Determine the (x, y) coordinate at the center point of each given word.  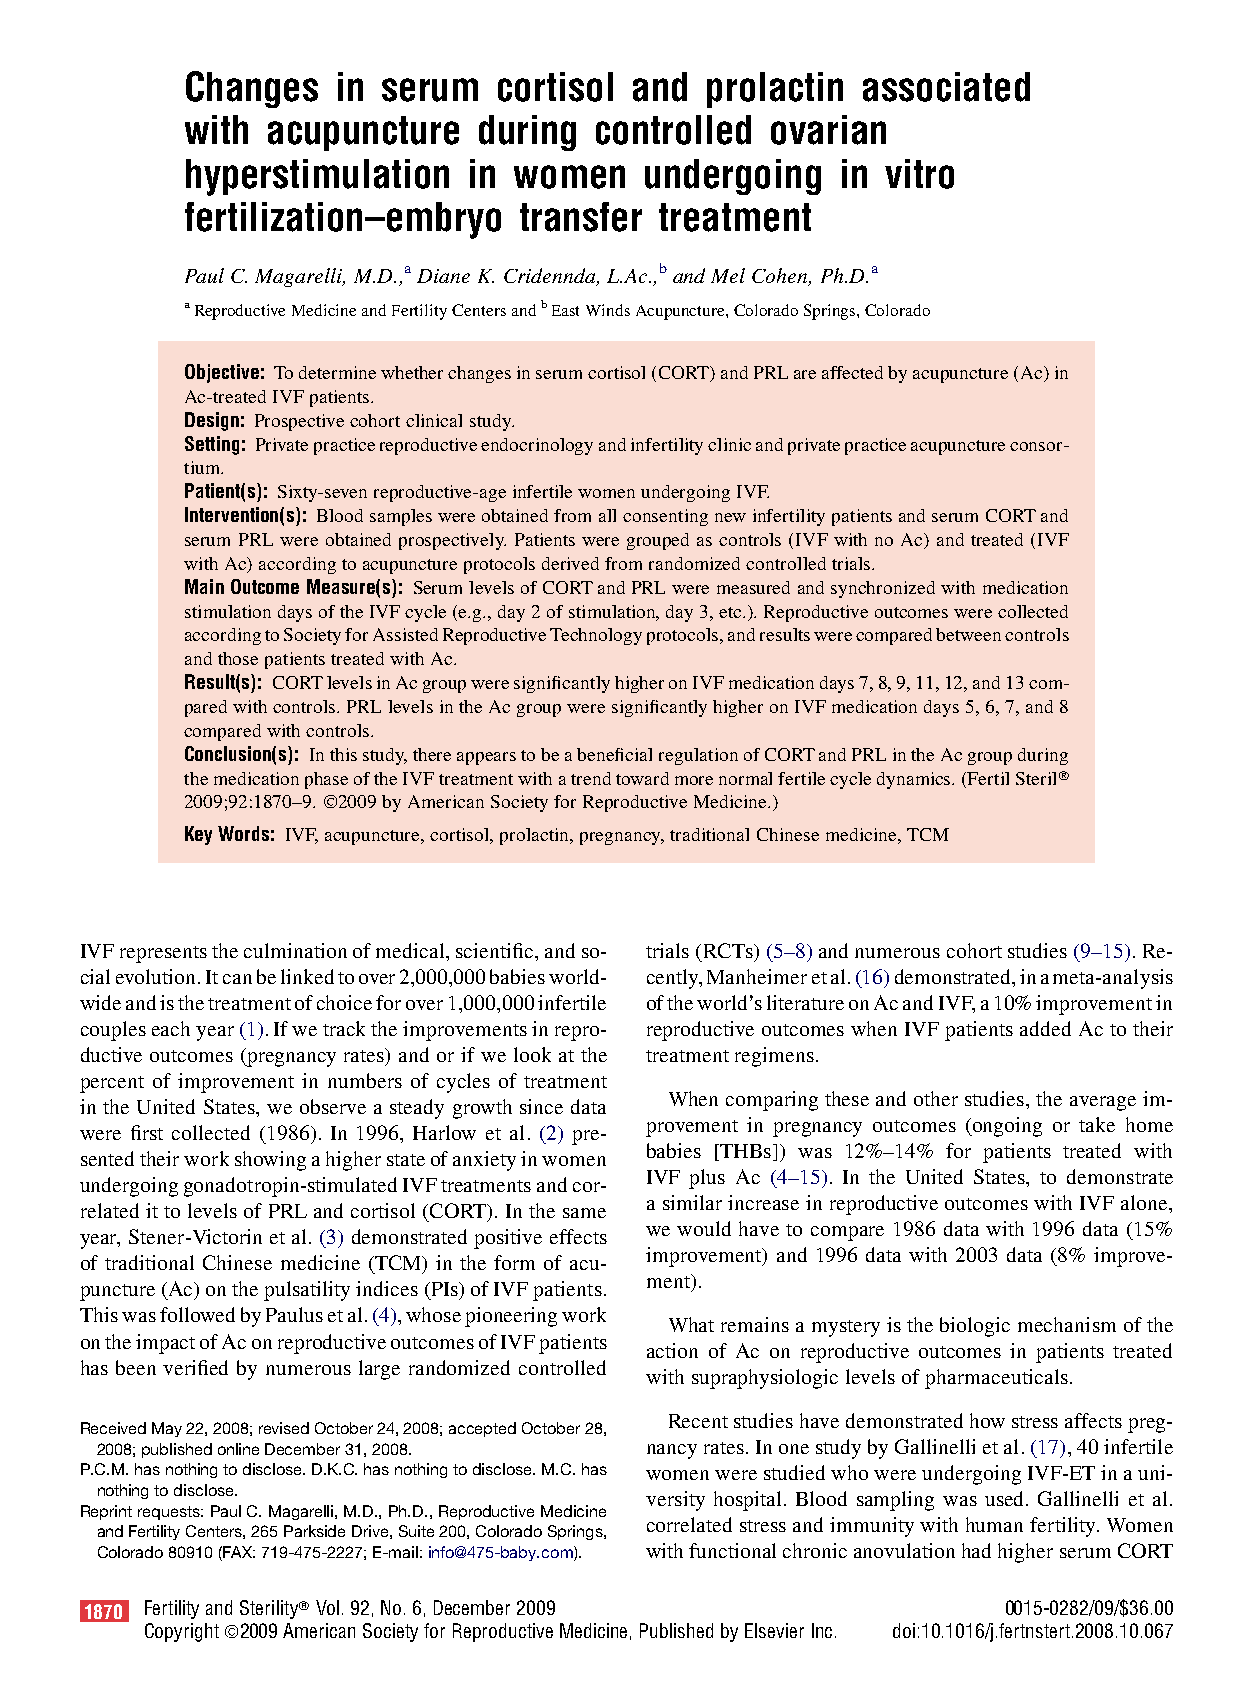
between (968, 634)
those (238, 658)
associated (946, 87)
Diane (443, 276)
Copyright (182, 1632)
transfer (581, 217)
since (541, 1106)
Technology (596, 636)
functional (732, 1550)
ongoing (1006, 1127)
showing (270, 1161)
